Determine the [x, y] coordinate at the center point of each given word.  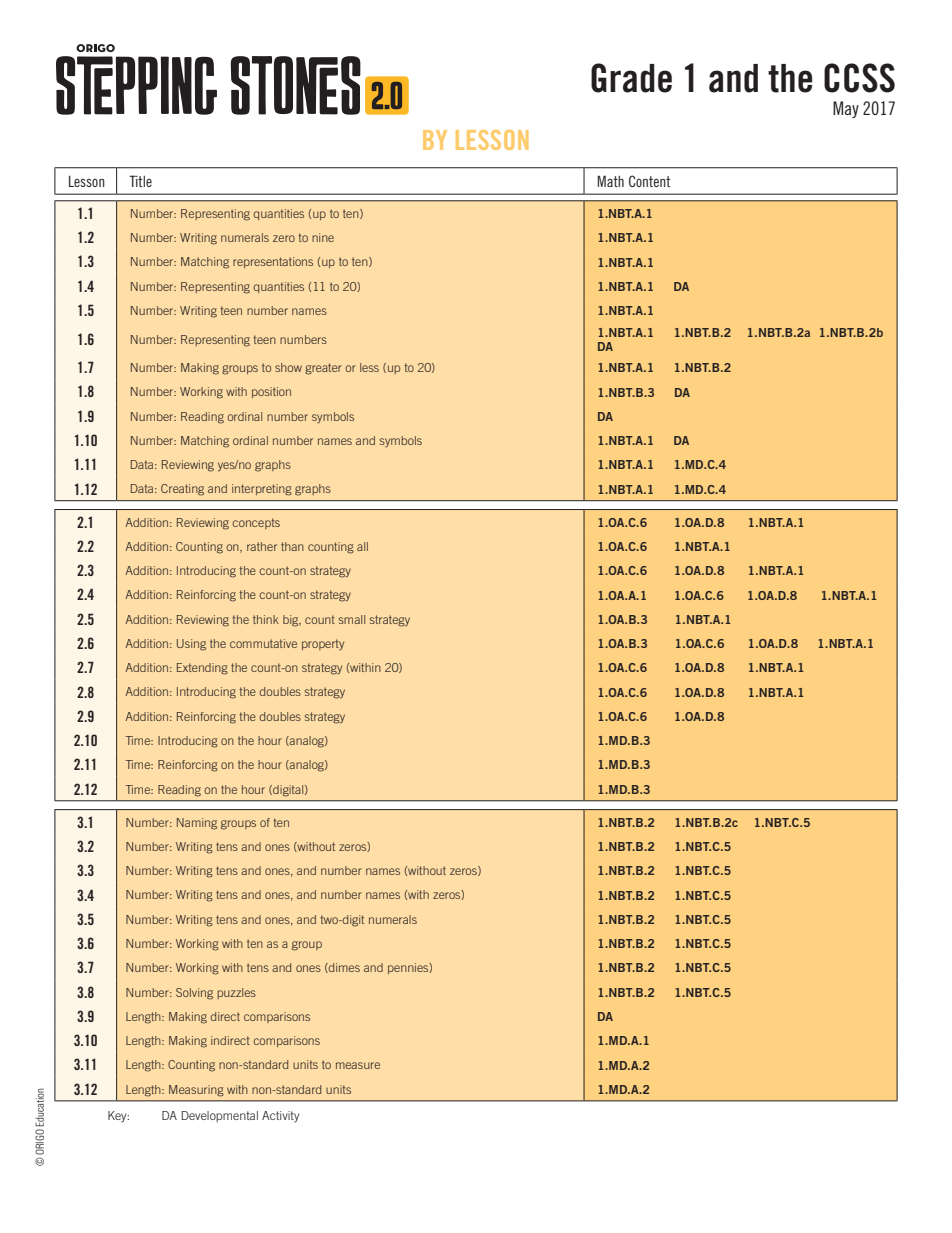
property [323, 644]
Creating [182, 490]
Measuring [196, 1091]
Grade [631, 78]
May [846, 109]
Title [140, 181]
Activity [280, 1117]
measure [358, 1065]
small [352, 619]
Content [650, 181]
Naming [197, 824]
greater [323, 369]
